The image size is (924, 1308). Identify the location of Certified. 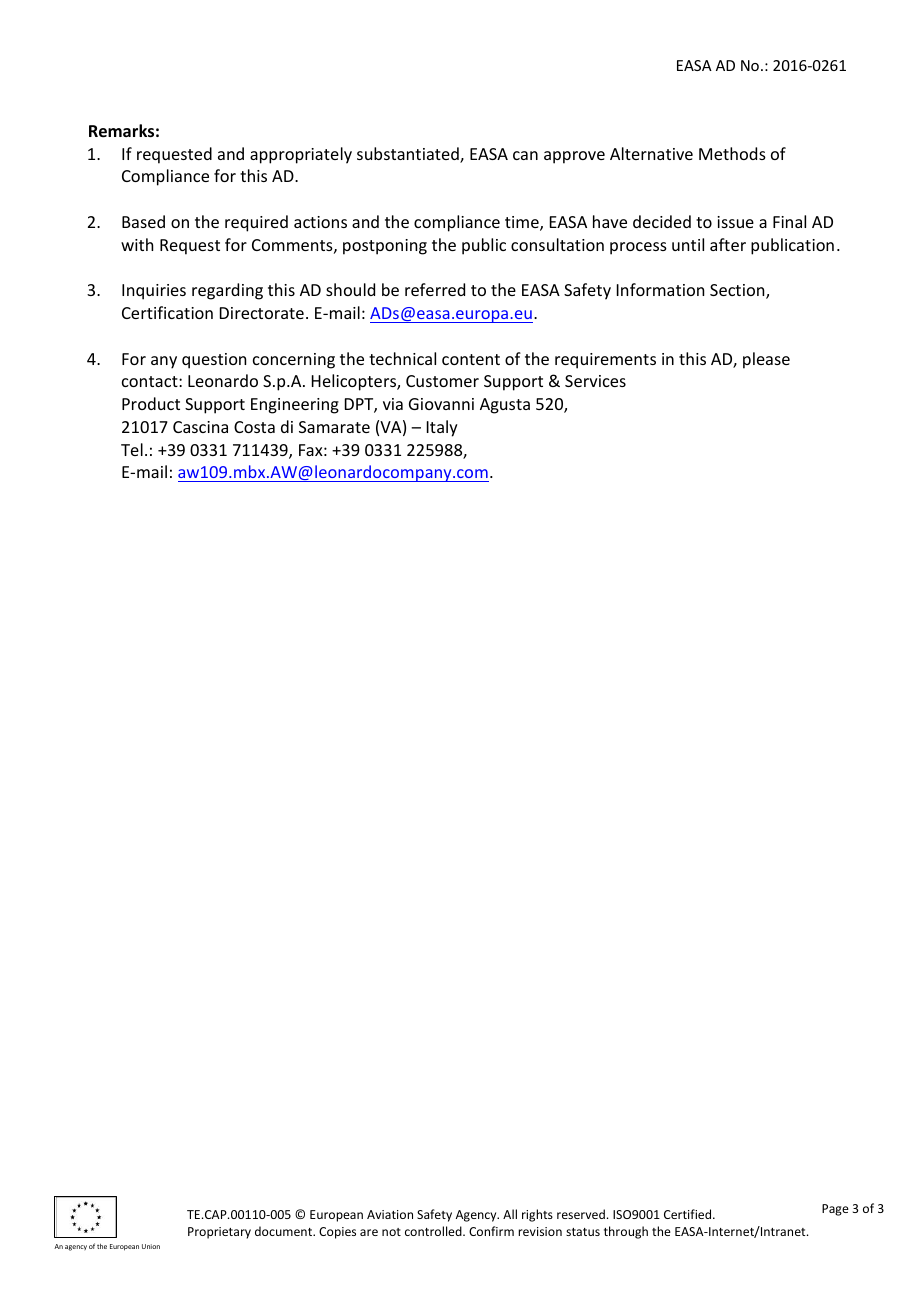
(689, 1214).
